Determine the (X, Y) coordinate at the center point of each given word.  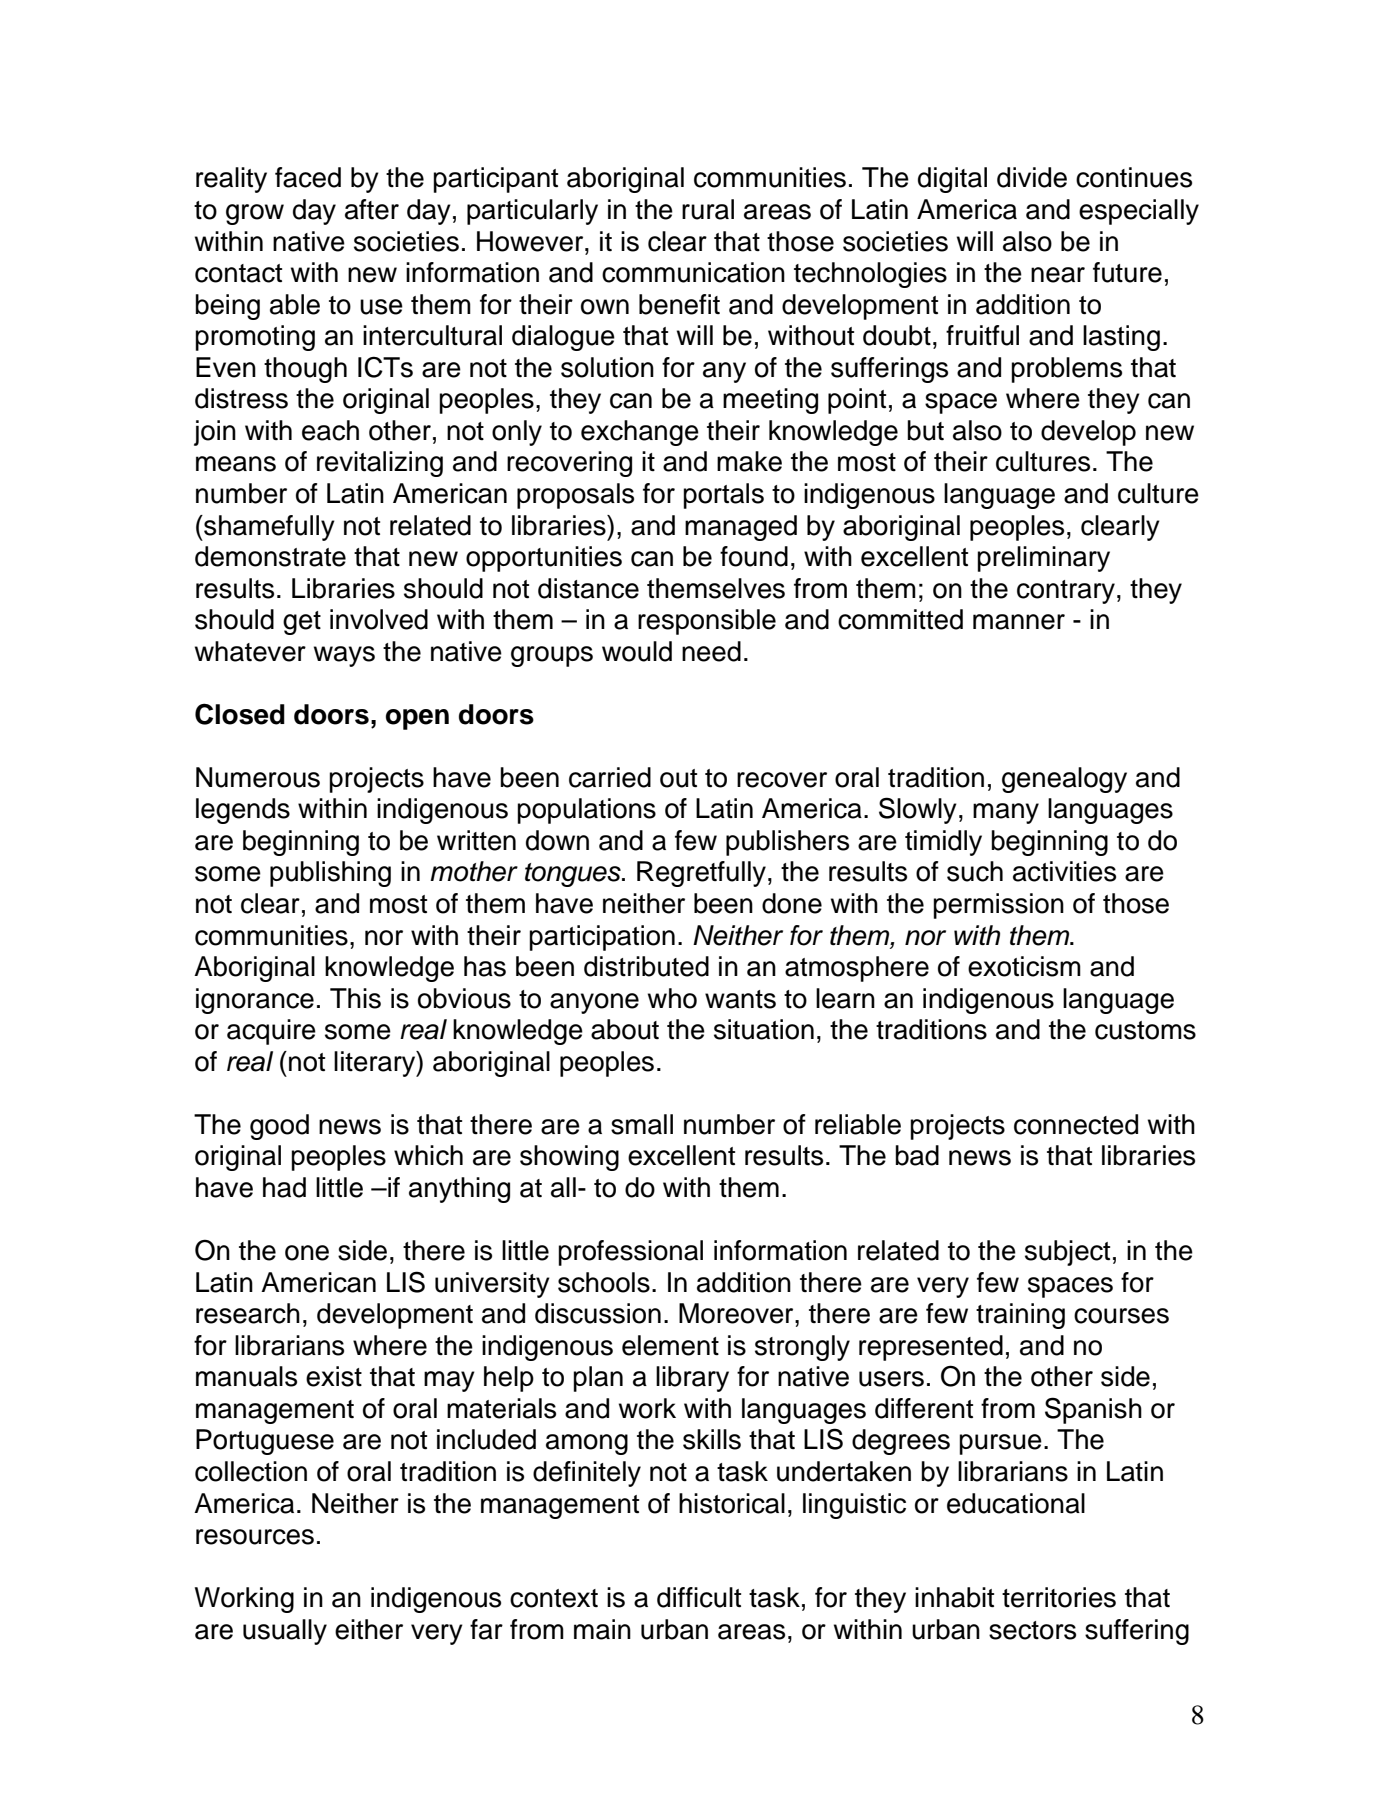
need (711, 651)
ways (344, 656)
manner (1019, 622)
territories (1059, 1597)
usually (285, 1632)
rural (708, 209)
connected (1076, 1124)
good (279, 1127)
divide (1032, 177)
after (372, 209)
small (642, 1124)
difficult (699, 1597)
